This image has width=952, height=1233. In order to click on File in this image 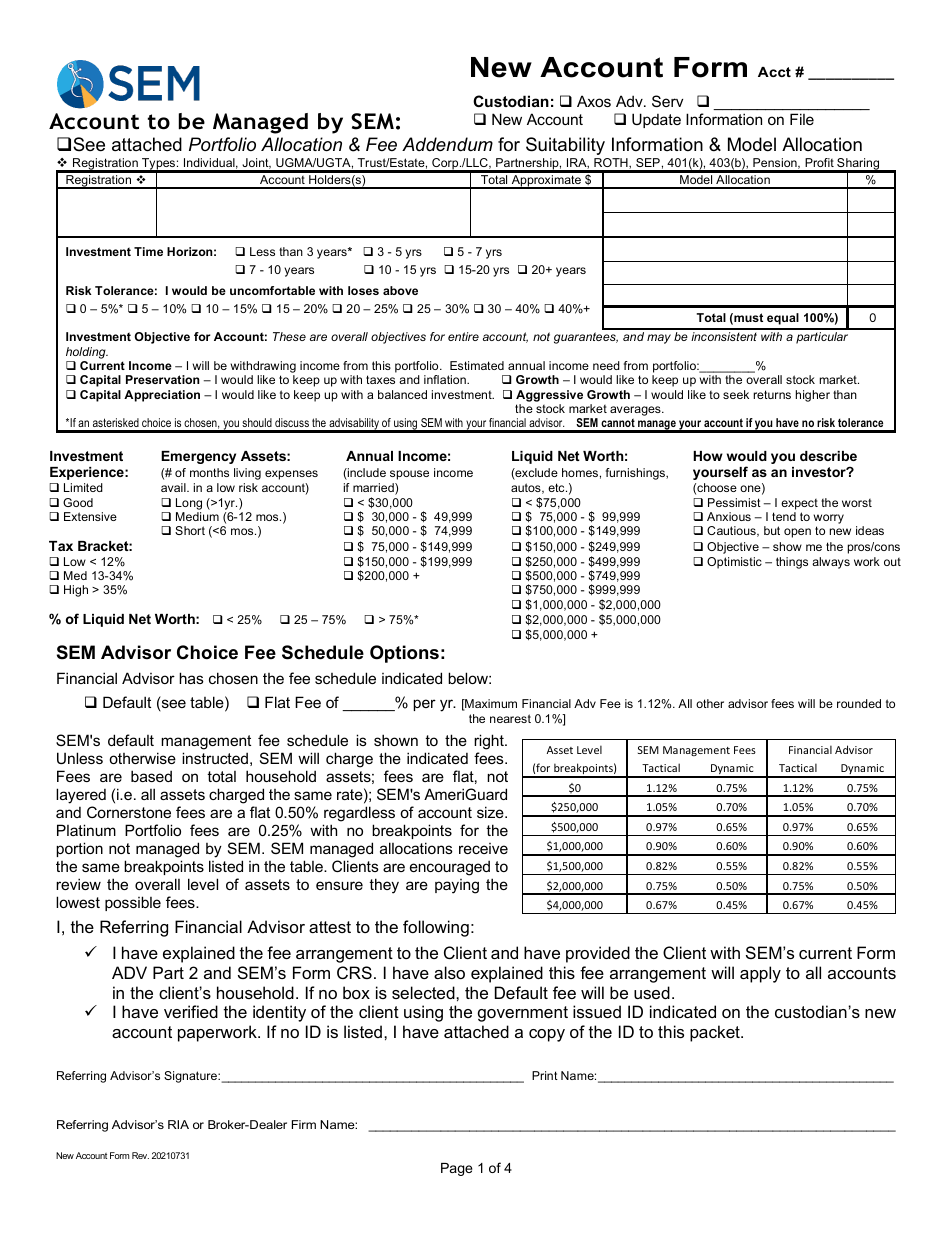, I will do `click(802, 119)`.
